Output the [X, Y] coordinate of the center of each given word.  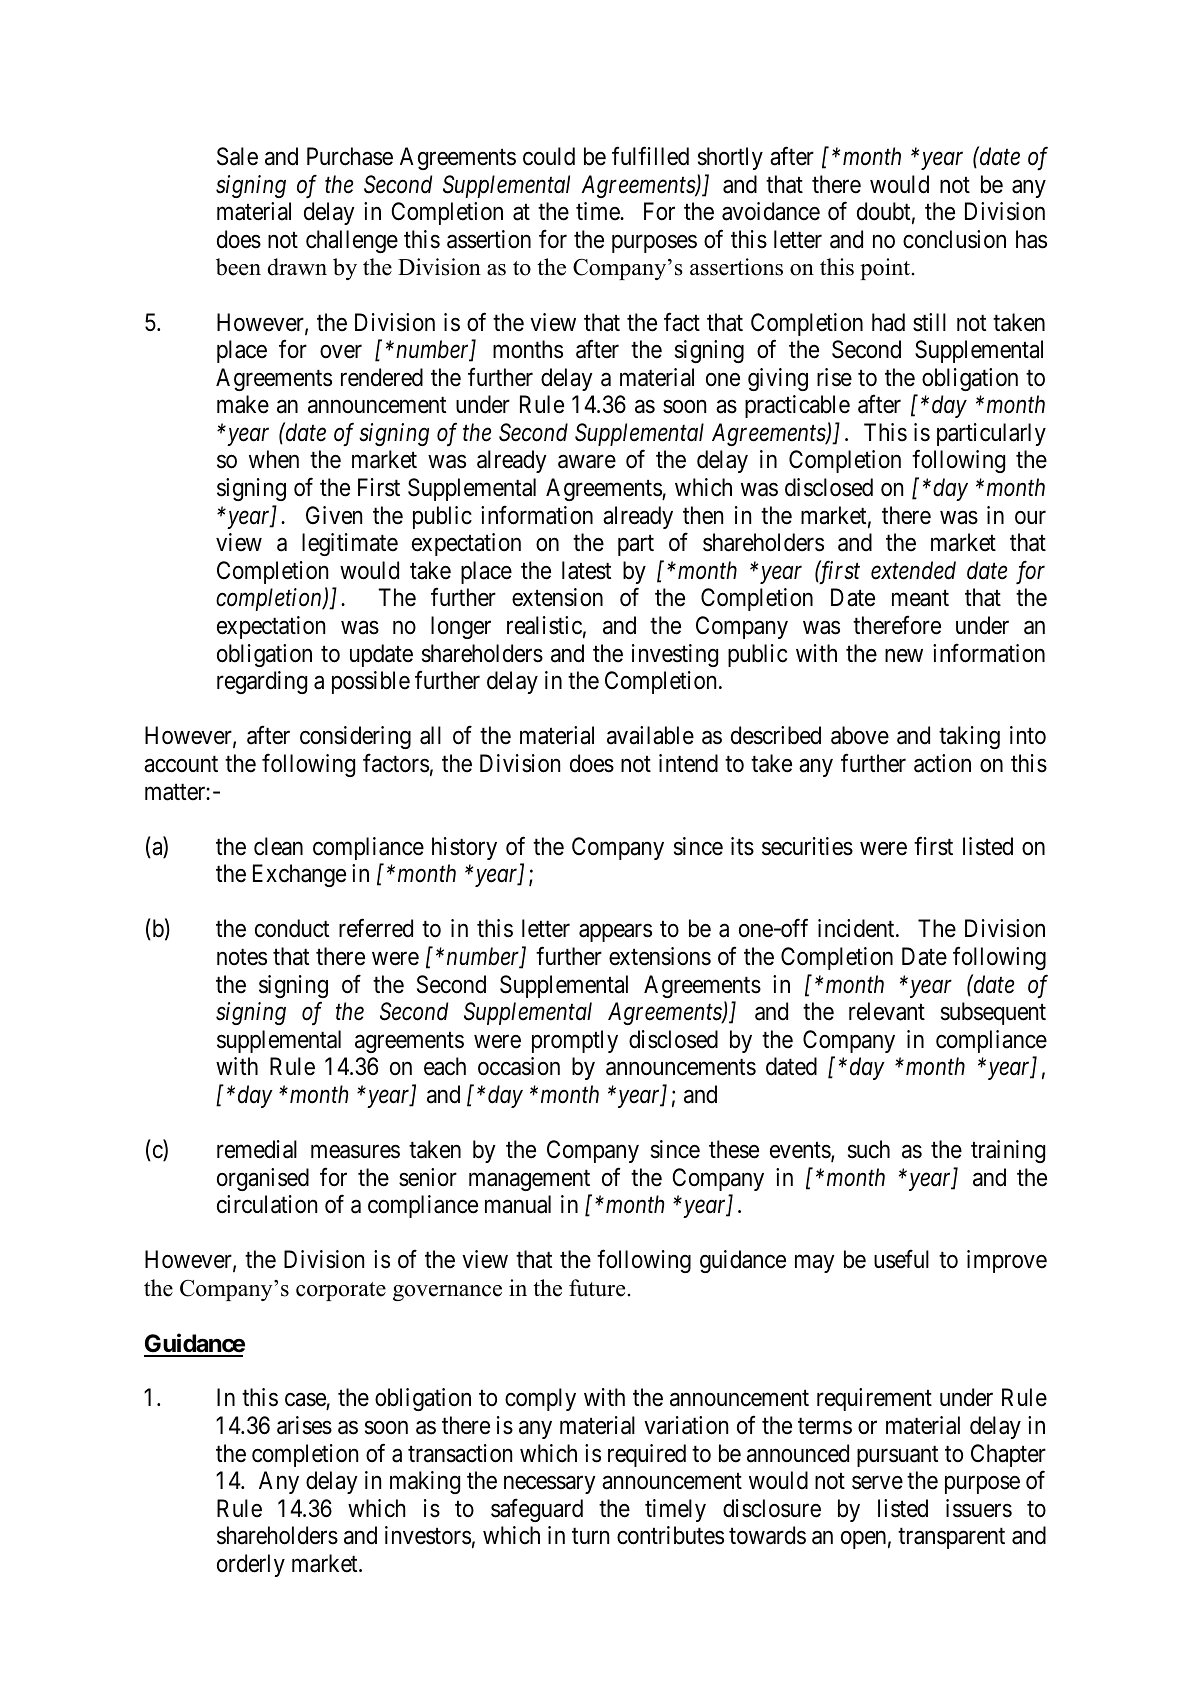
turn [590, 1536]
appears [615, 933]
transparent [951, 1538]
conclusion [954, 239]
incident [857, 928]
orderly [251, 1565]
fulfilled [650, 156]
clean [278, 846]
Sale [237, 156]
